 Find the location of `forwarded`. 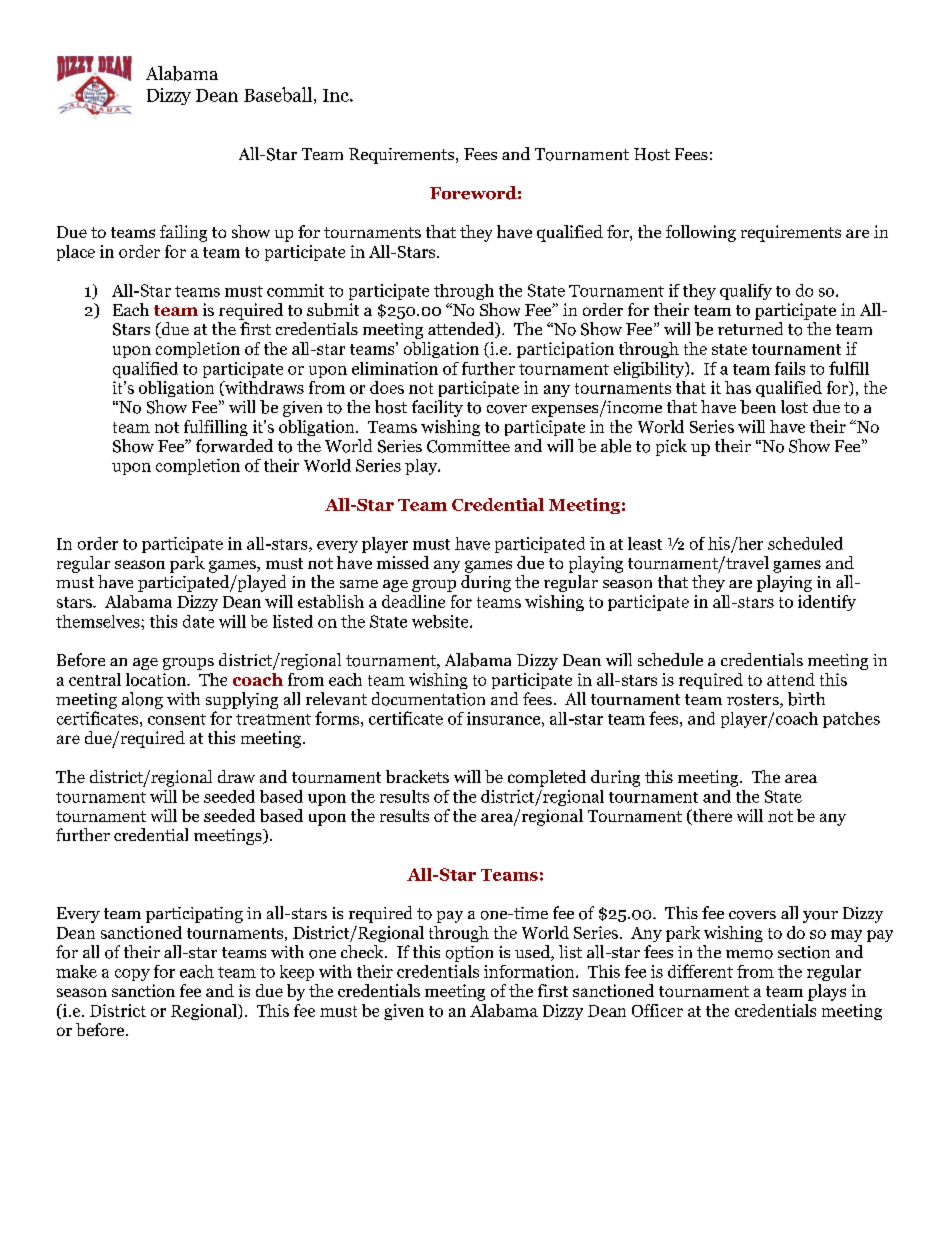

forwarded is located at coordinates (234, 446).
